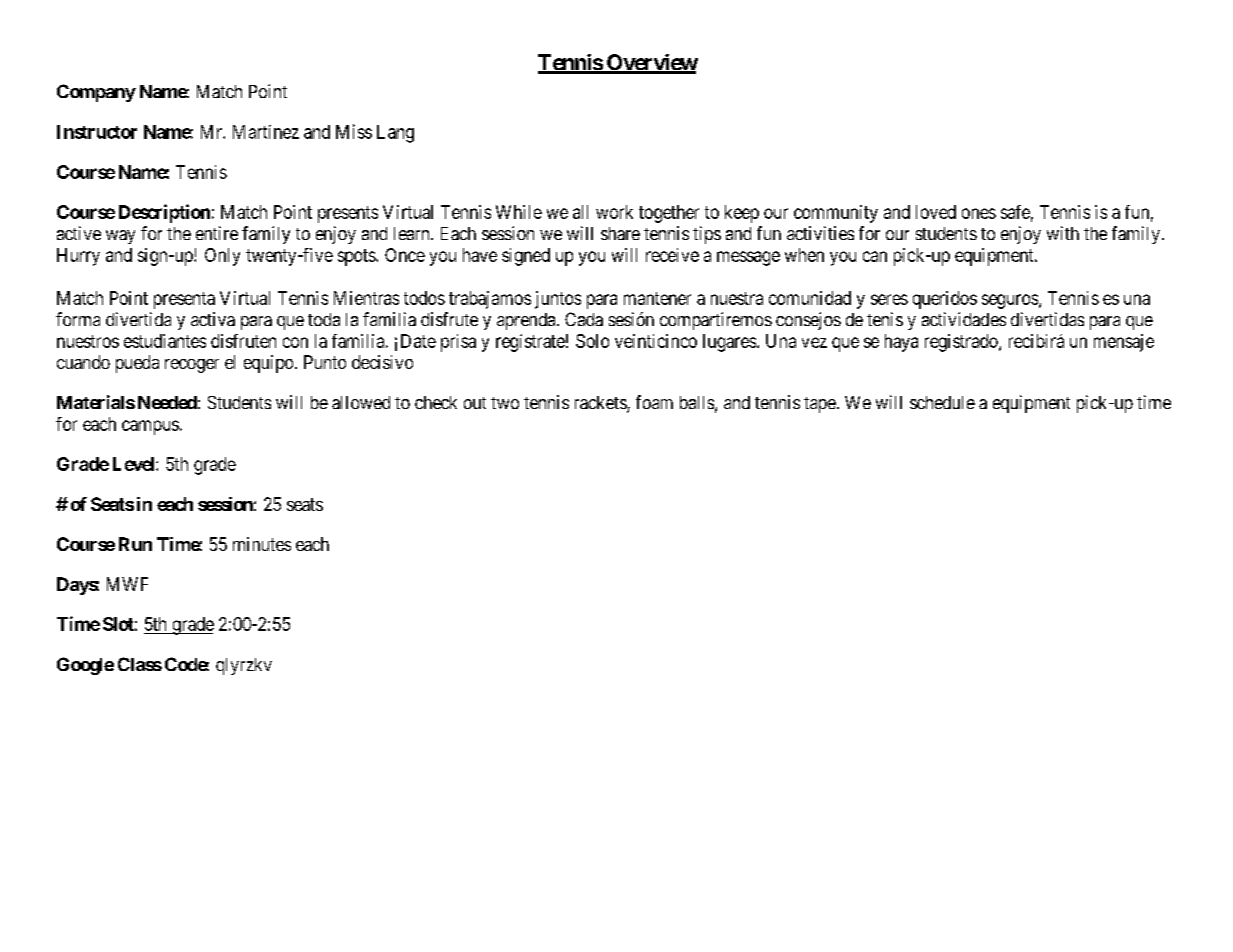 This image has height=952, width=1233. What do you see at coordinates (127, 584) in the image?
I see `MWF` at bounding box center [127, 584].
